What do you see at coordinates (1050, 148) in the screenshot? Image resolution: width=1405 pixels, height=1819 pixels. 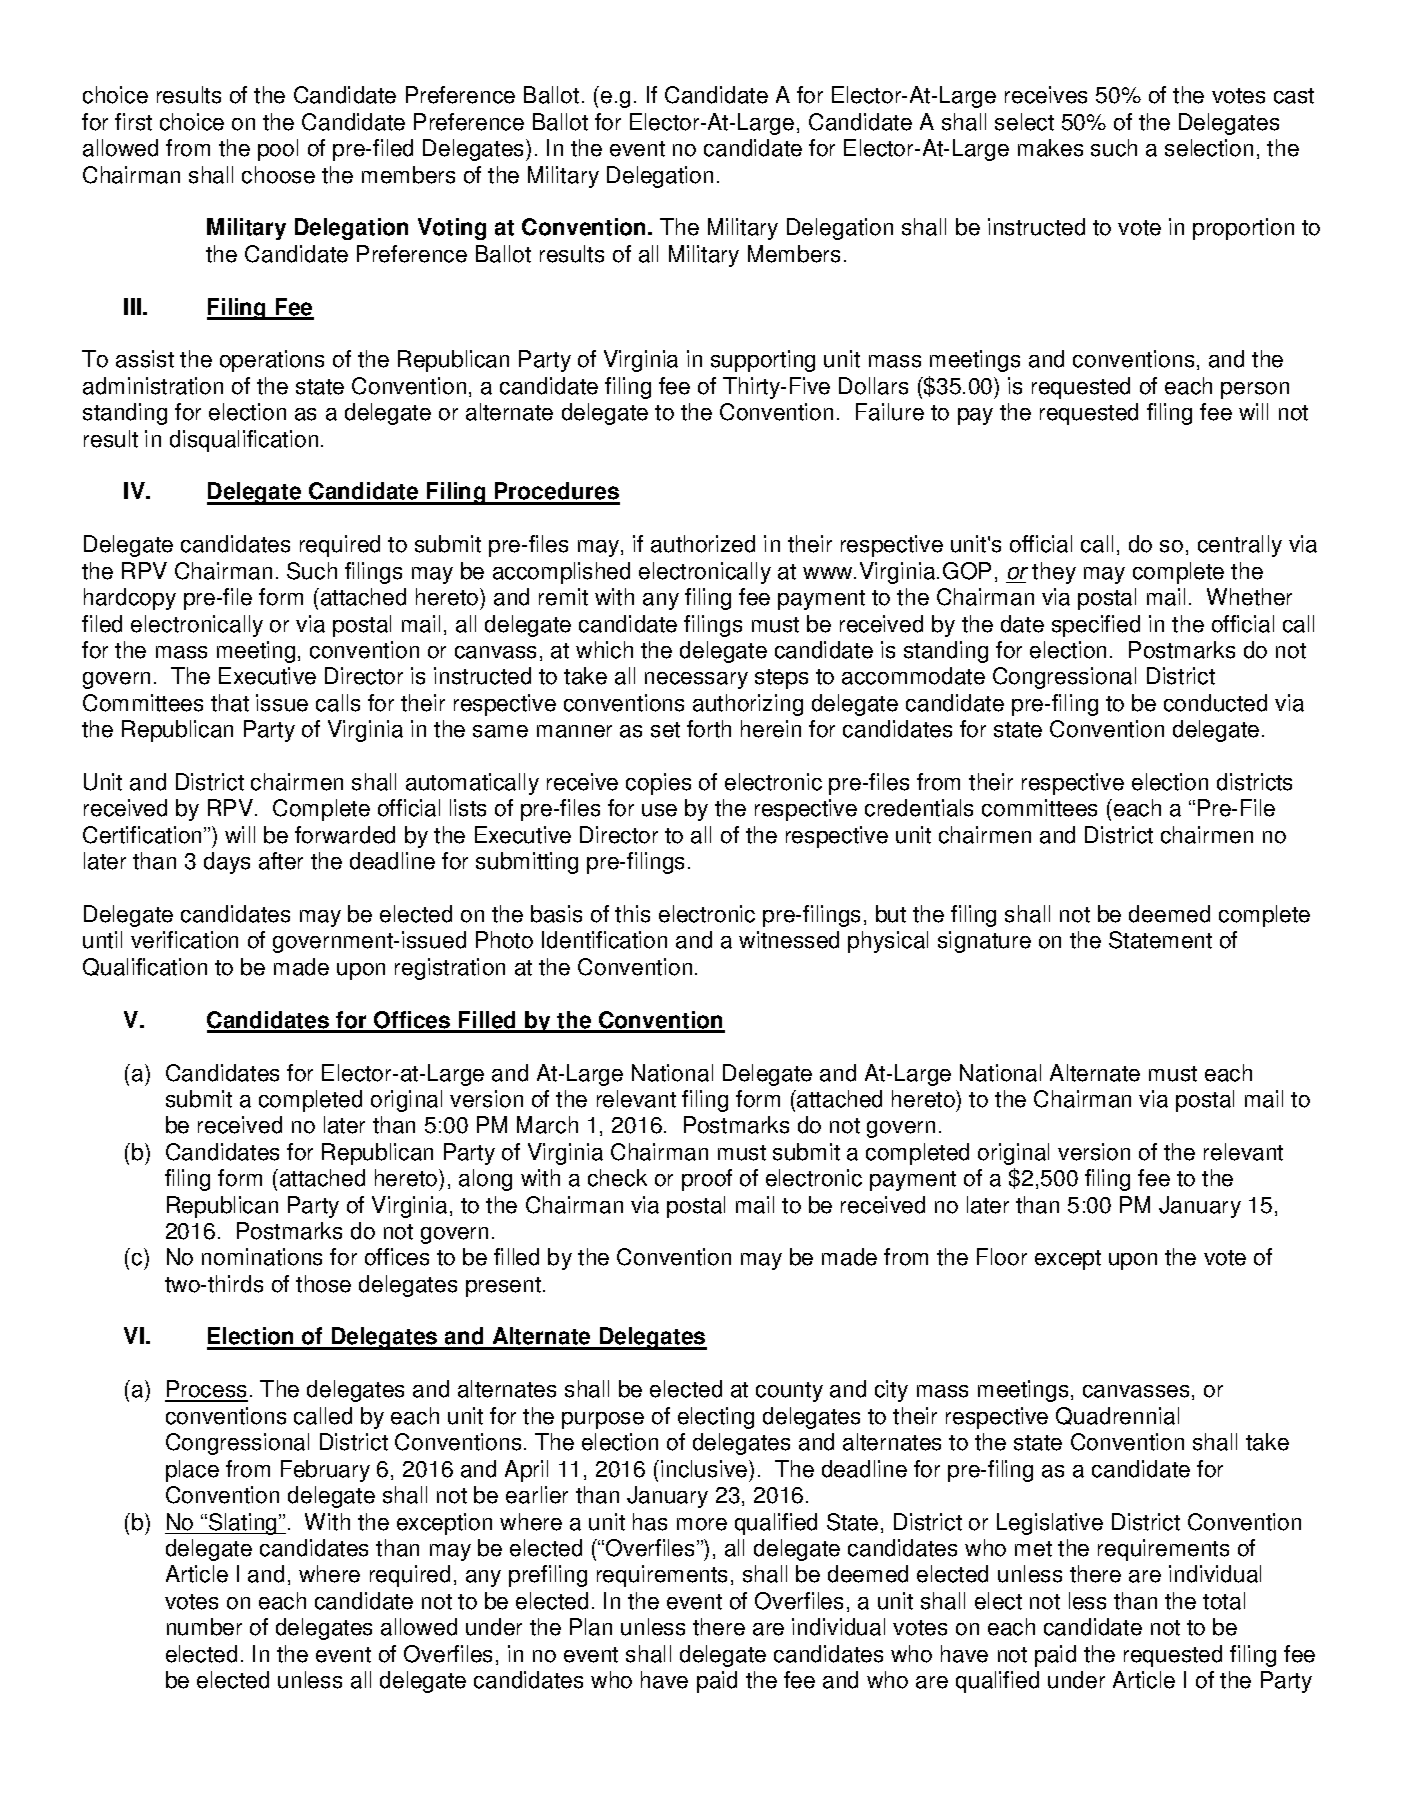 I see `makes` at bounding box center [1050, 148].
